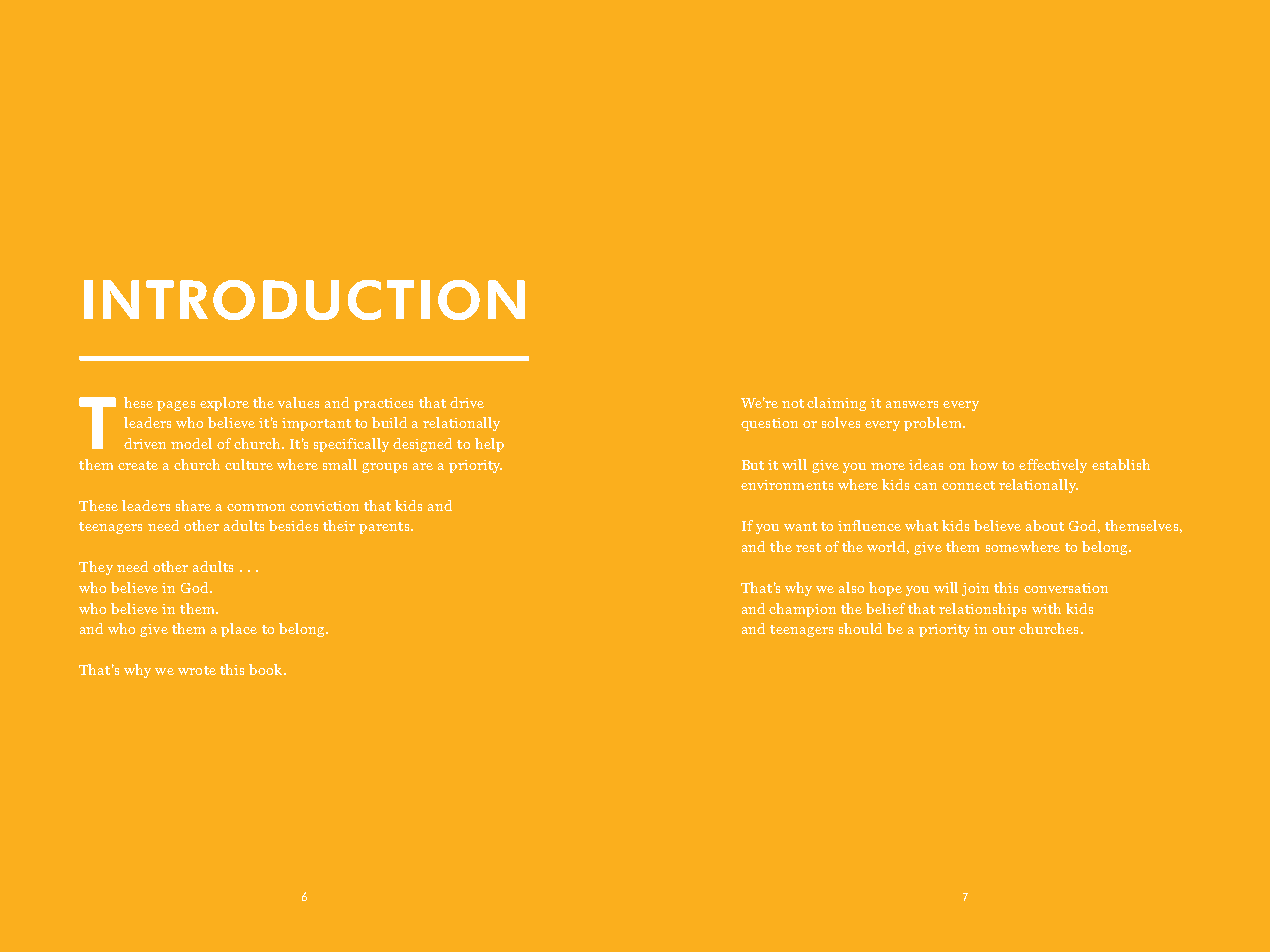 This screenshot has width=1270, height=952. I want to click on environments, so click(787, 485).
